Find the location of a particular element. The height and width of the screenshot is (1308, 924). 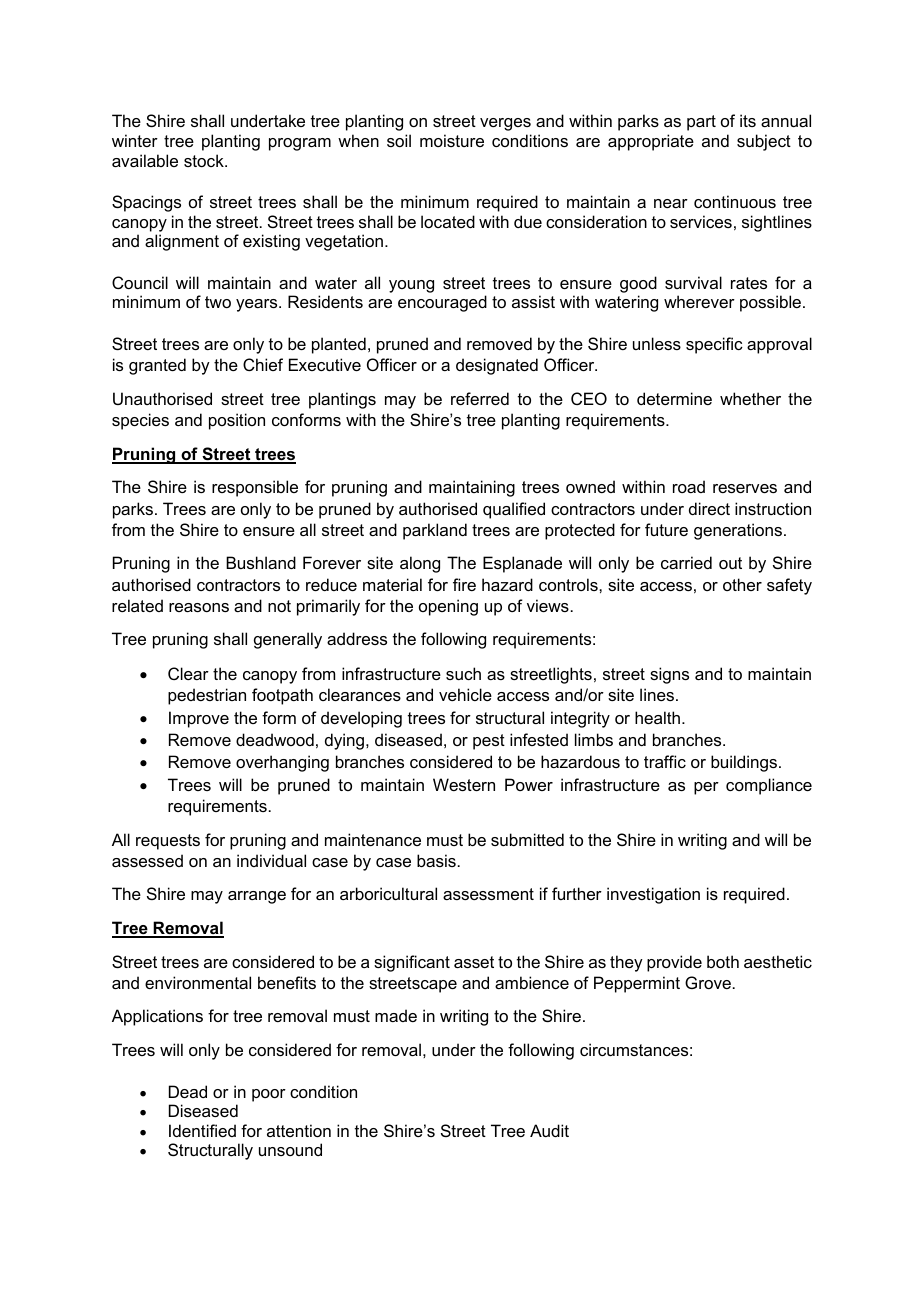

Grove is located at coordinates (708, 982).
